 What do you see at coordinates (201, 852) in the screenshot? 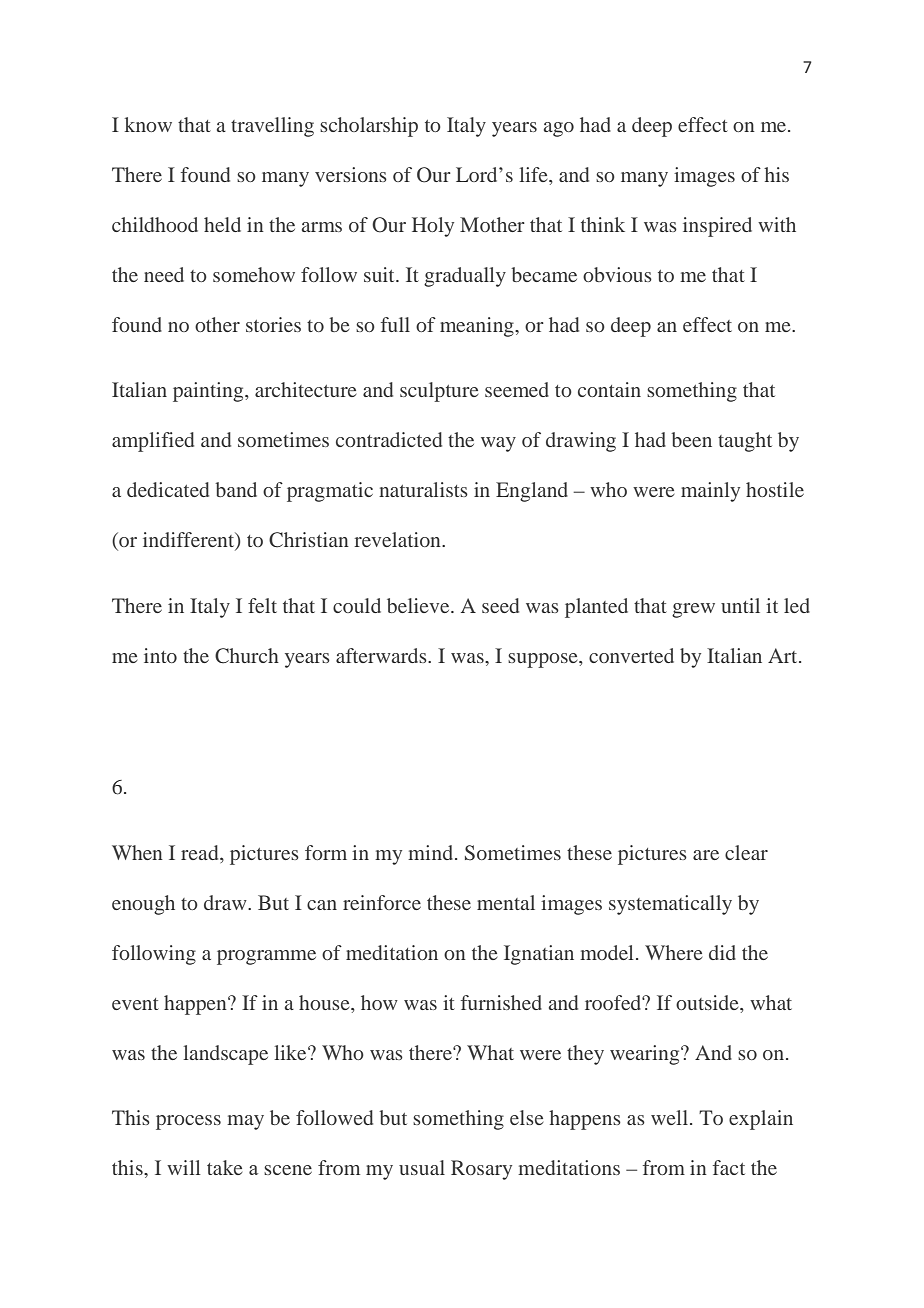
I see `read` at bounding box center [201, 852].
